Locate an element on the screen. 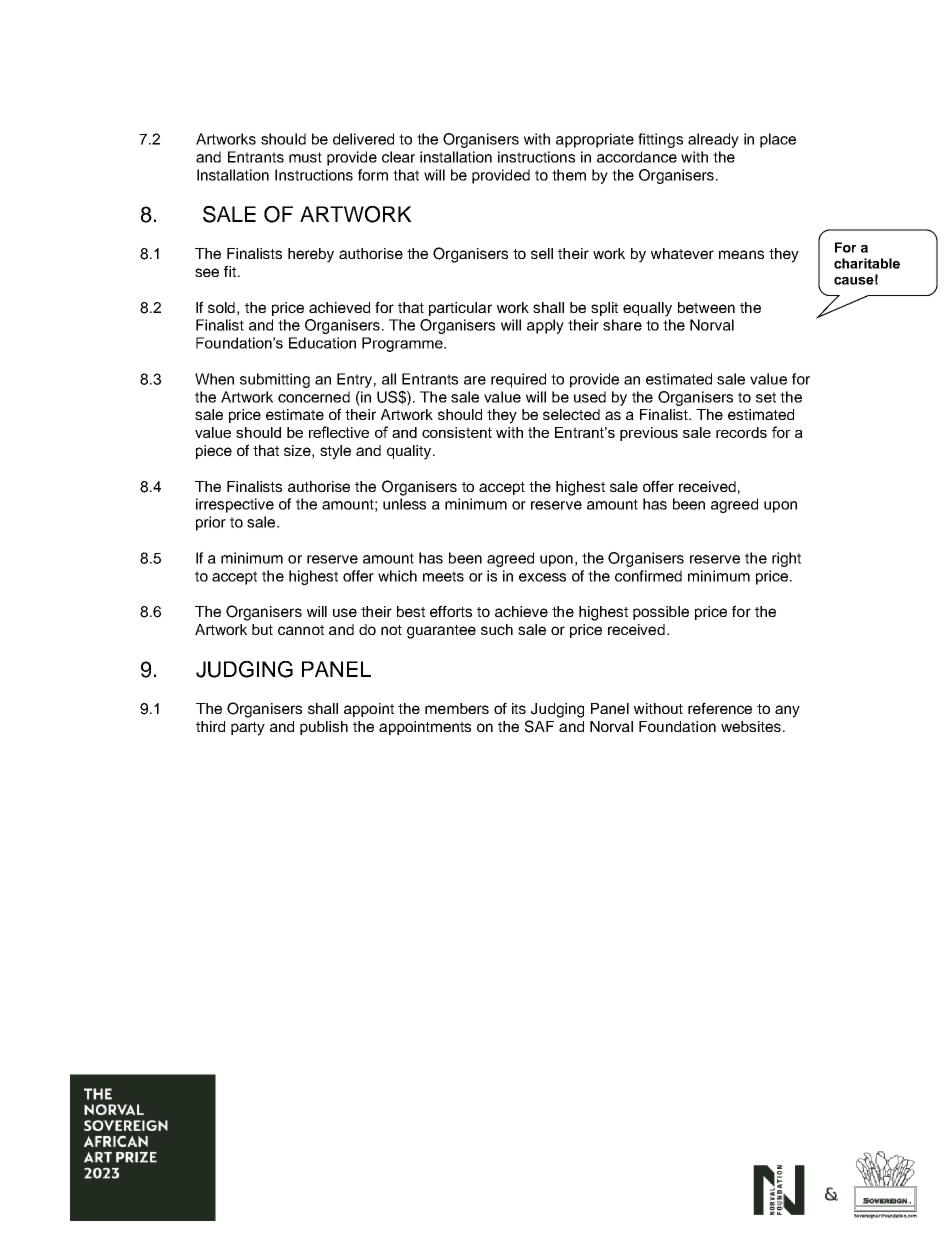 This screenshot has width=952, height=1233. between is located at coordinates (706, 307).
